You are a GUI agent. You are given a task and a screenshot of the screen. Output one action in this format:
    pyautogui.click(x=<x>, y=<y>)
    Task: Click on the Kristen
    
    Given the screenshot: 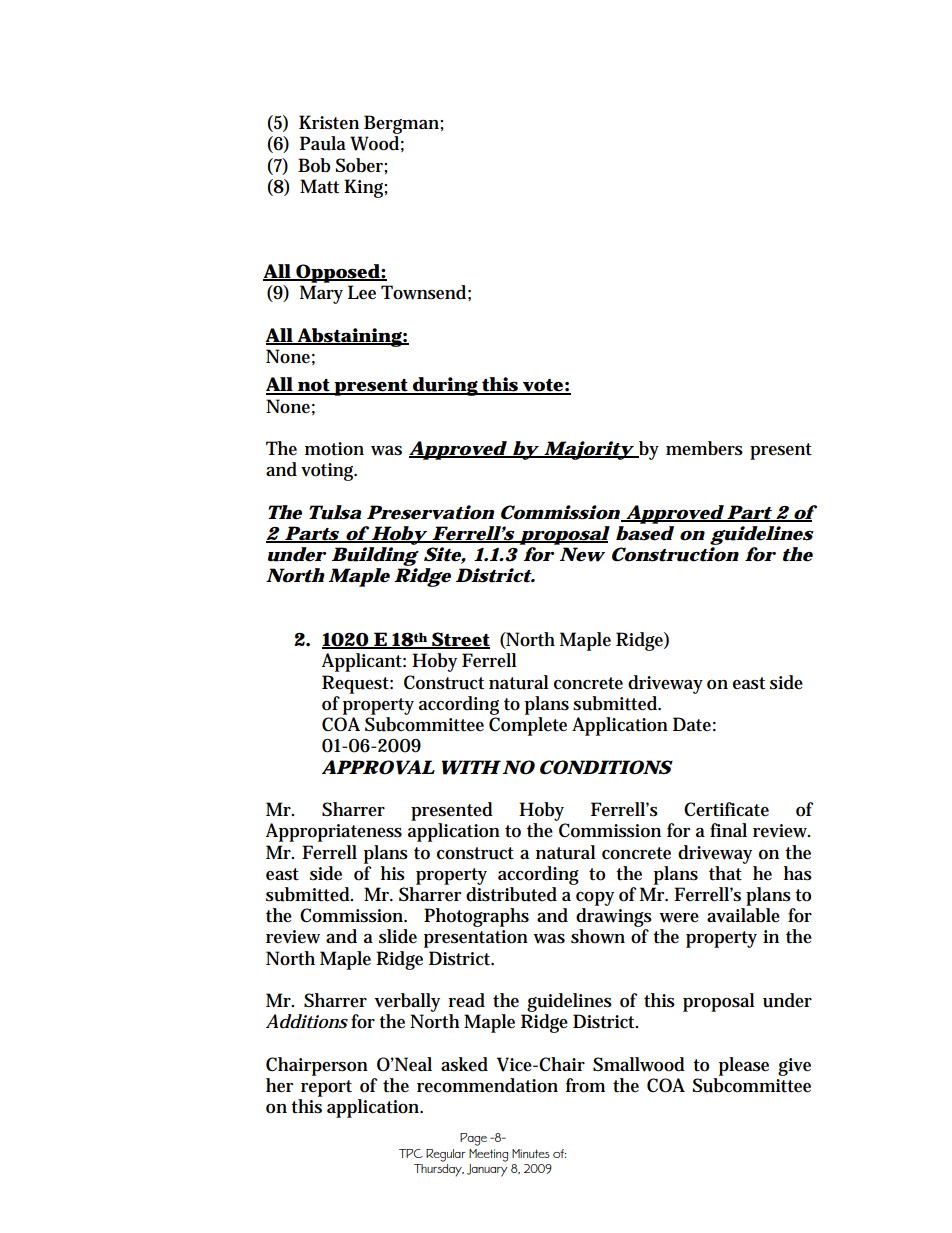 What is the action you would take?
    pyautogui.click(x=329, y=122)
